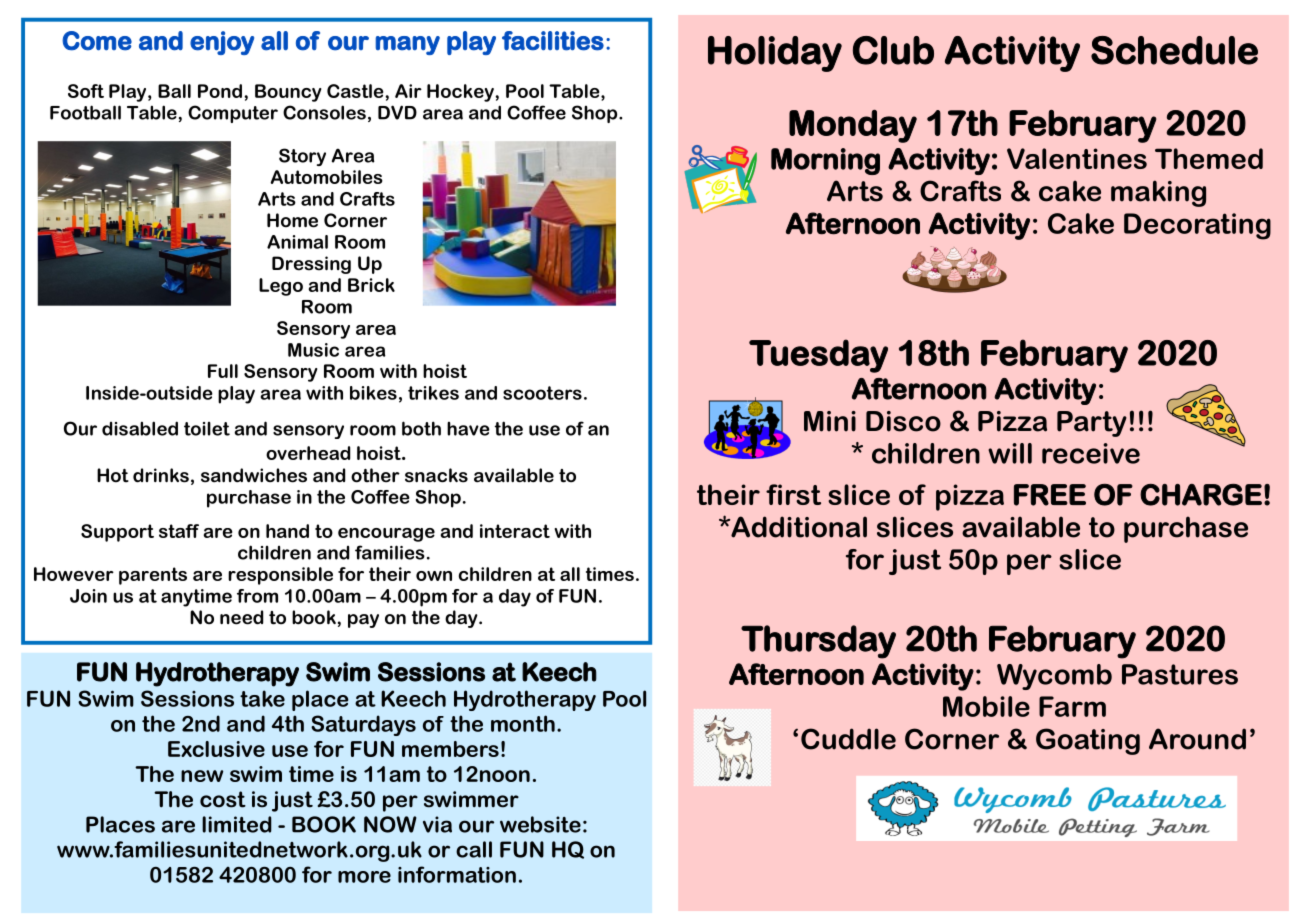 The height and width of the document is (924, 1308). I want to click on enjoy, so click(222, 43).
